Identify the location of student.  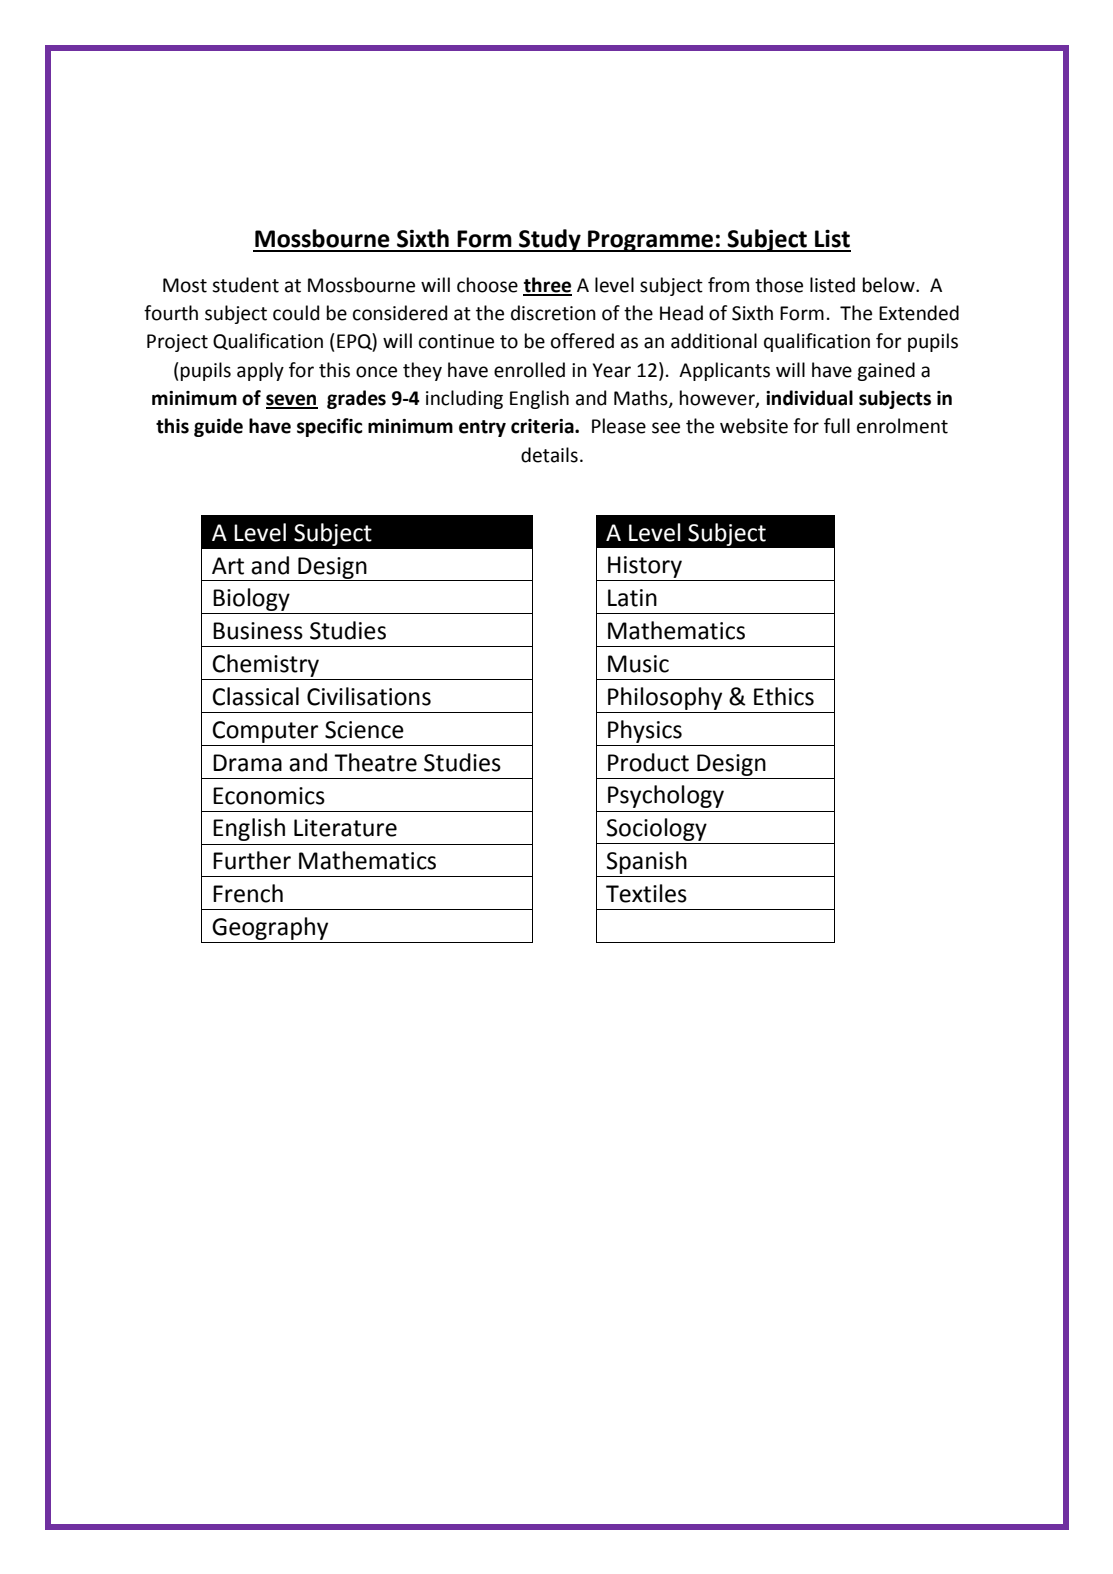
(245, 285).
